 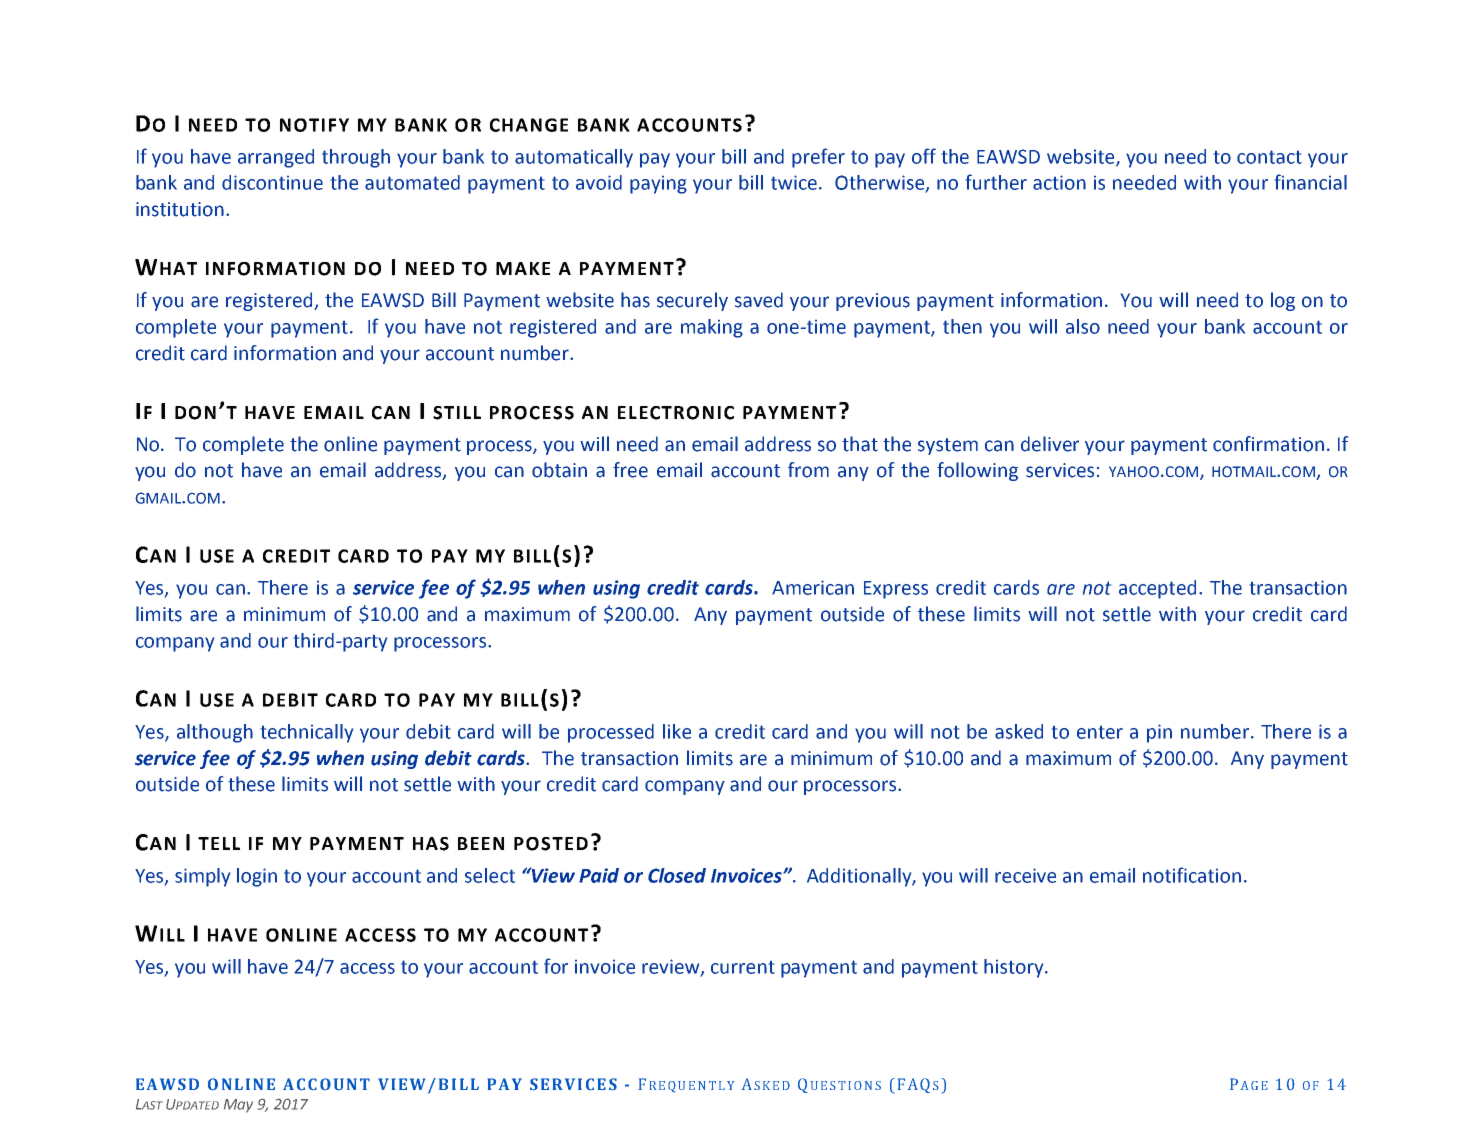 What do you see at coordinates (1192, 875) in the screenshot?
I see `notification` at bounding box center [1192, 875].
